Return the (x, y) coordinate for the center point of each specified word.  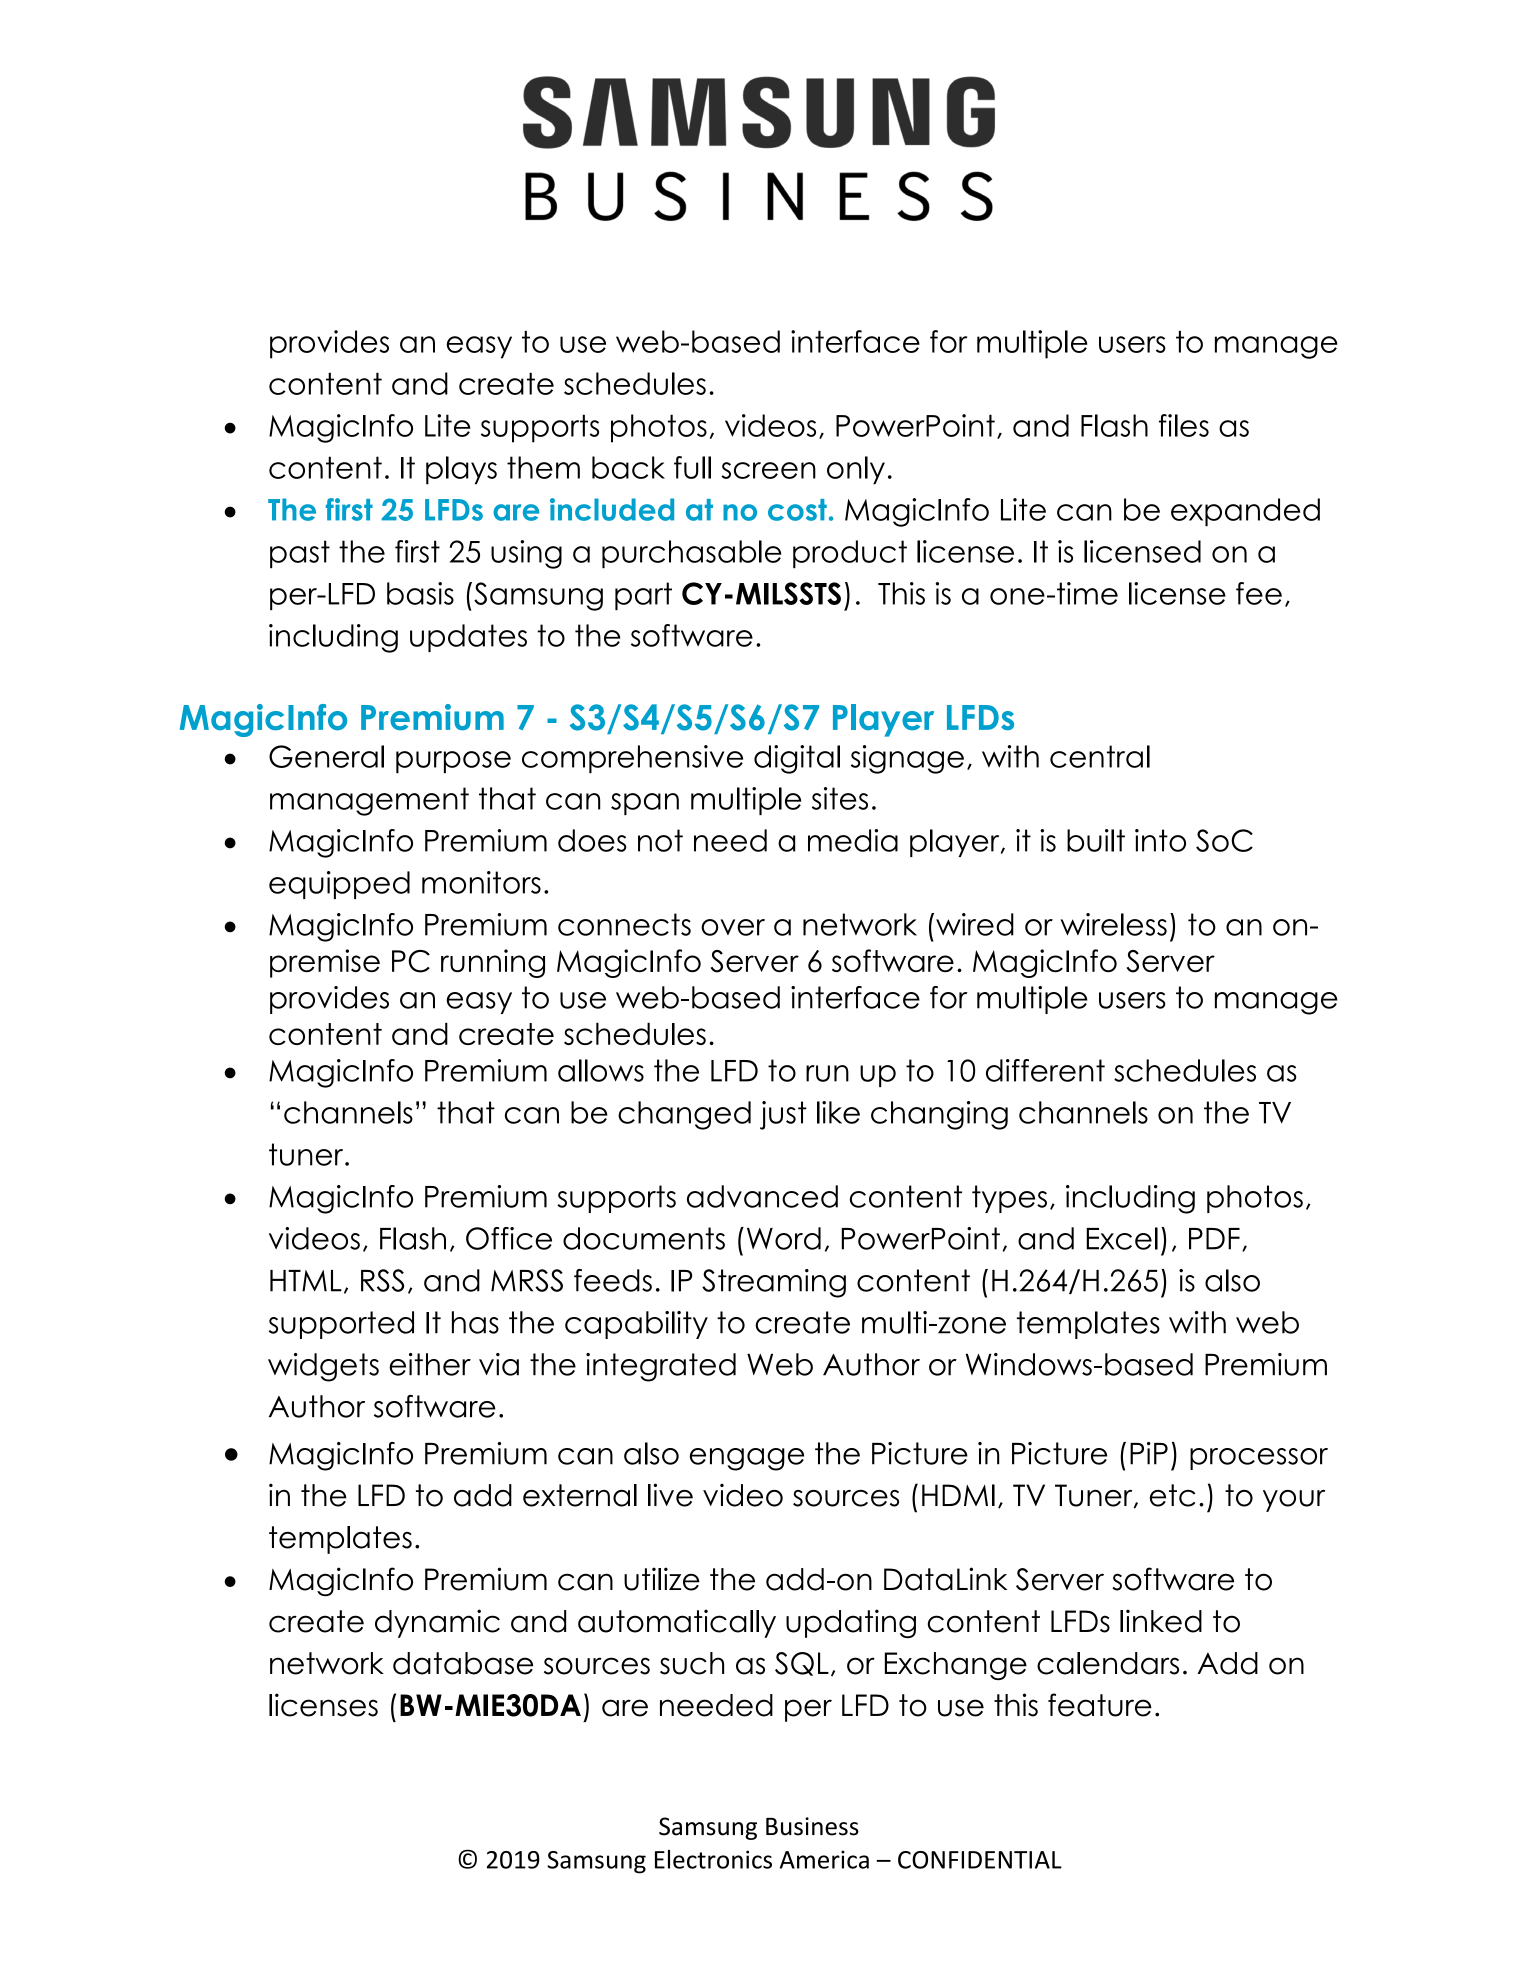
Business (812, 1826)
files (1184, 425)
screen (768, 470)
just (783, 1115)
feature (1100, 1705)
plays (461, 470)
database (463, 1663)
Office (509, 1238)
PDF (1214, 1239)
